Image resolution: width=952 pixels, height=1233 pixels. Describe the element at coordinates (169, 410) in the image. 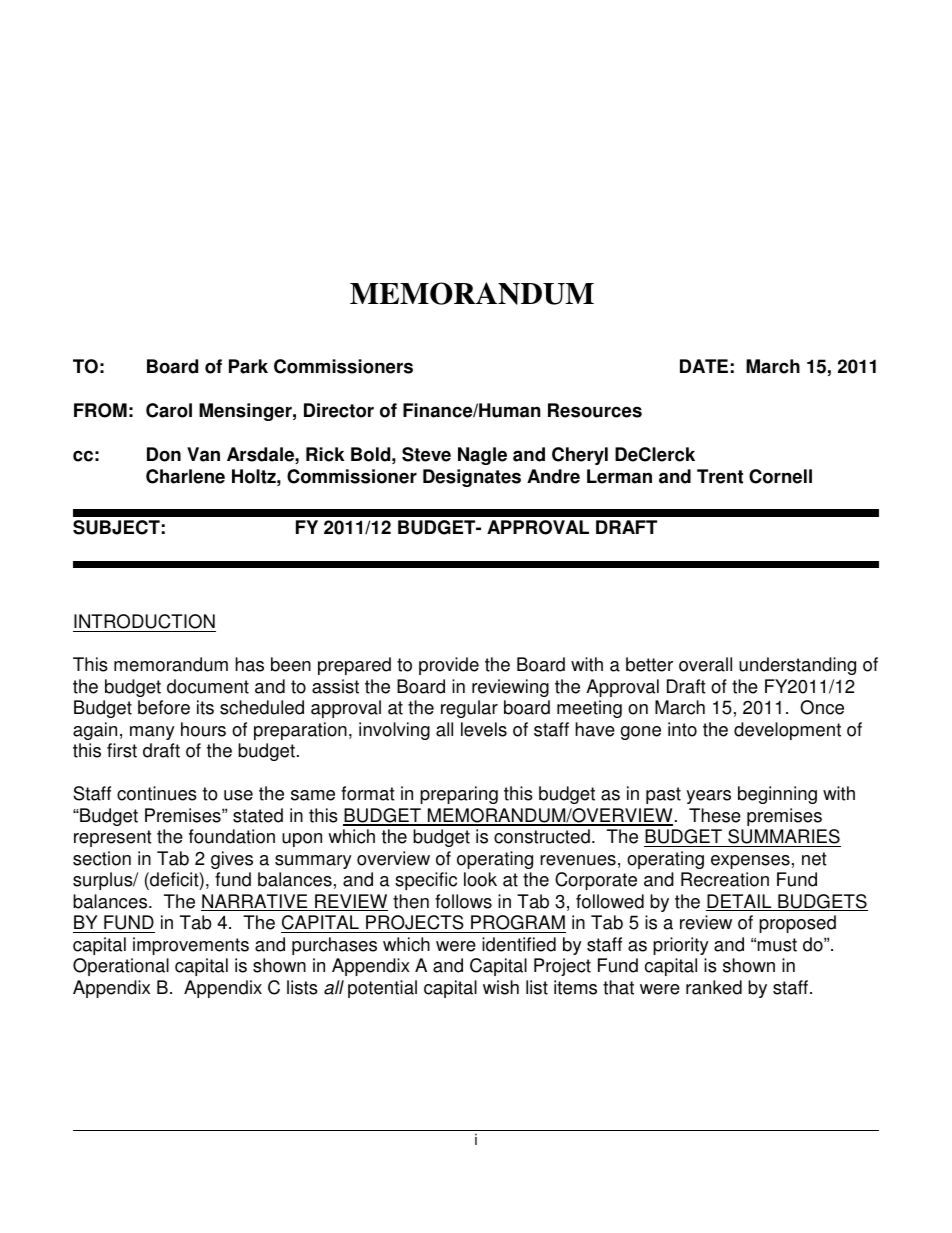

I see `Carol` at that location.
